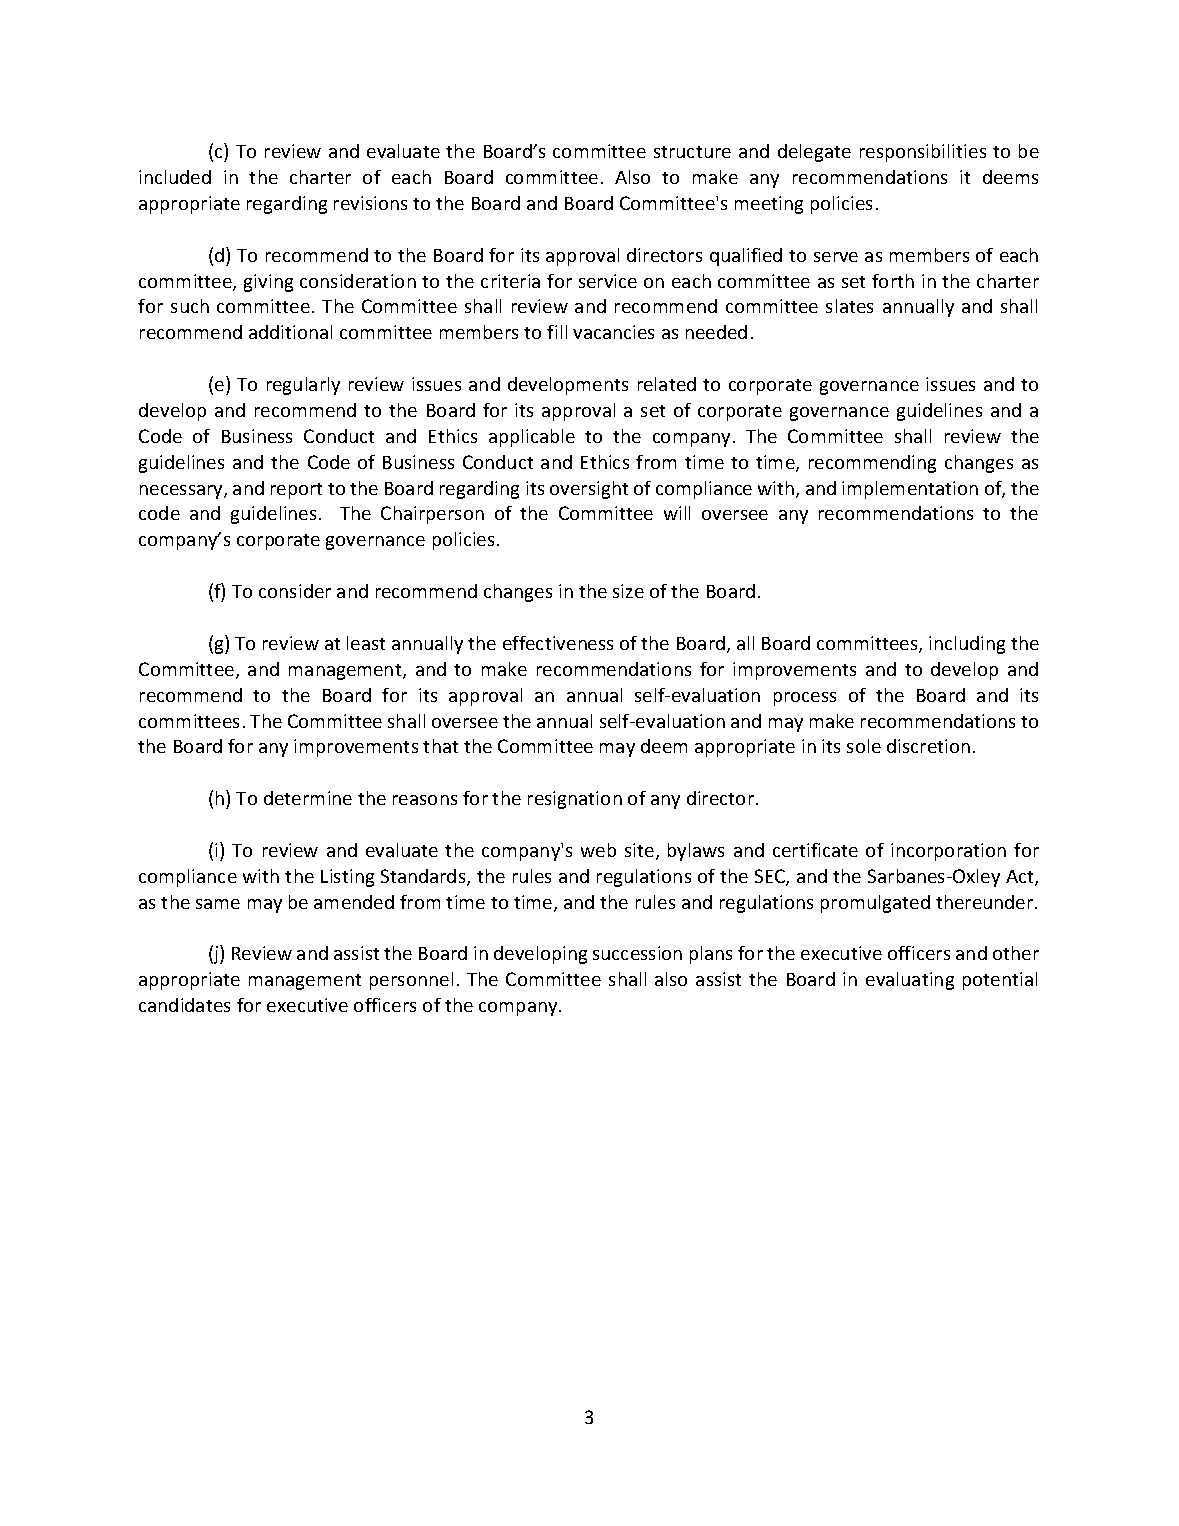  What do you see at coordinates (366, 643) in the page?
I see `least` at bounding box center [366, 643].
